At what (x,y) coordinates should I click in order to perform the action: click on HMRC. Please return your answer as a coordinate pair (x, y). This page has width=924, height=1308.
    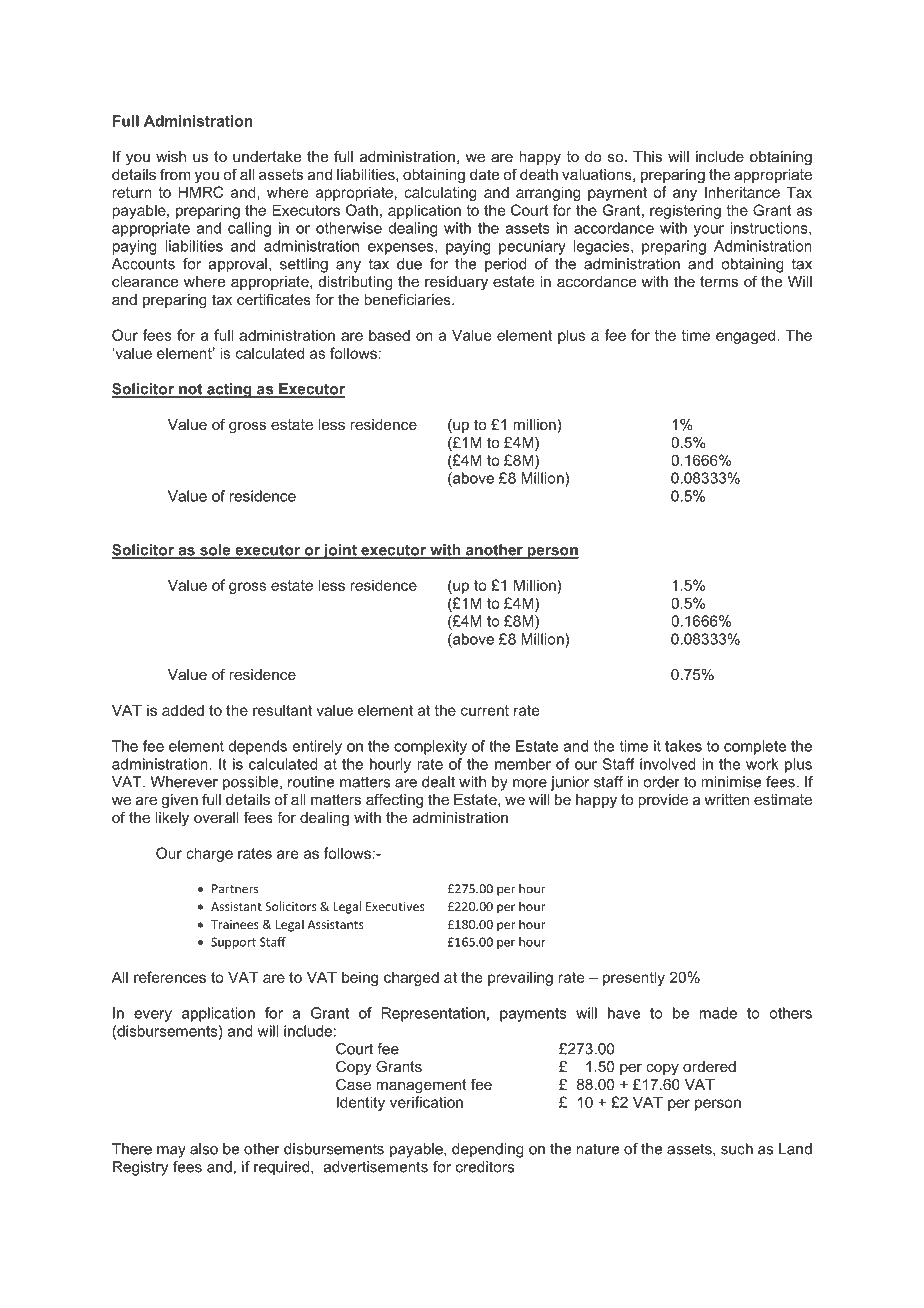
    Looking at the image, I should click on (200, 192).
